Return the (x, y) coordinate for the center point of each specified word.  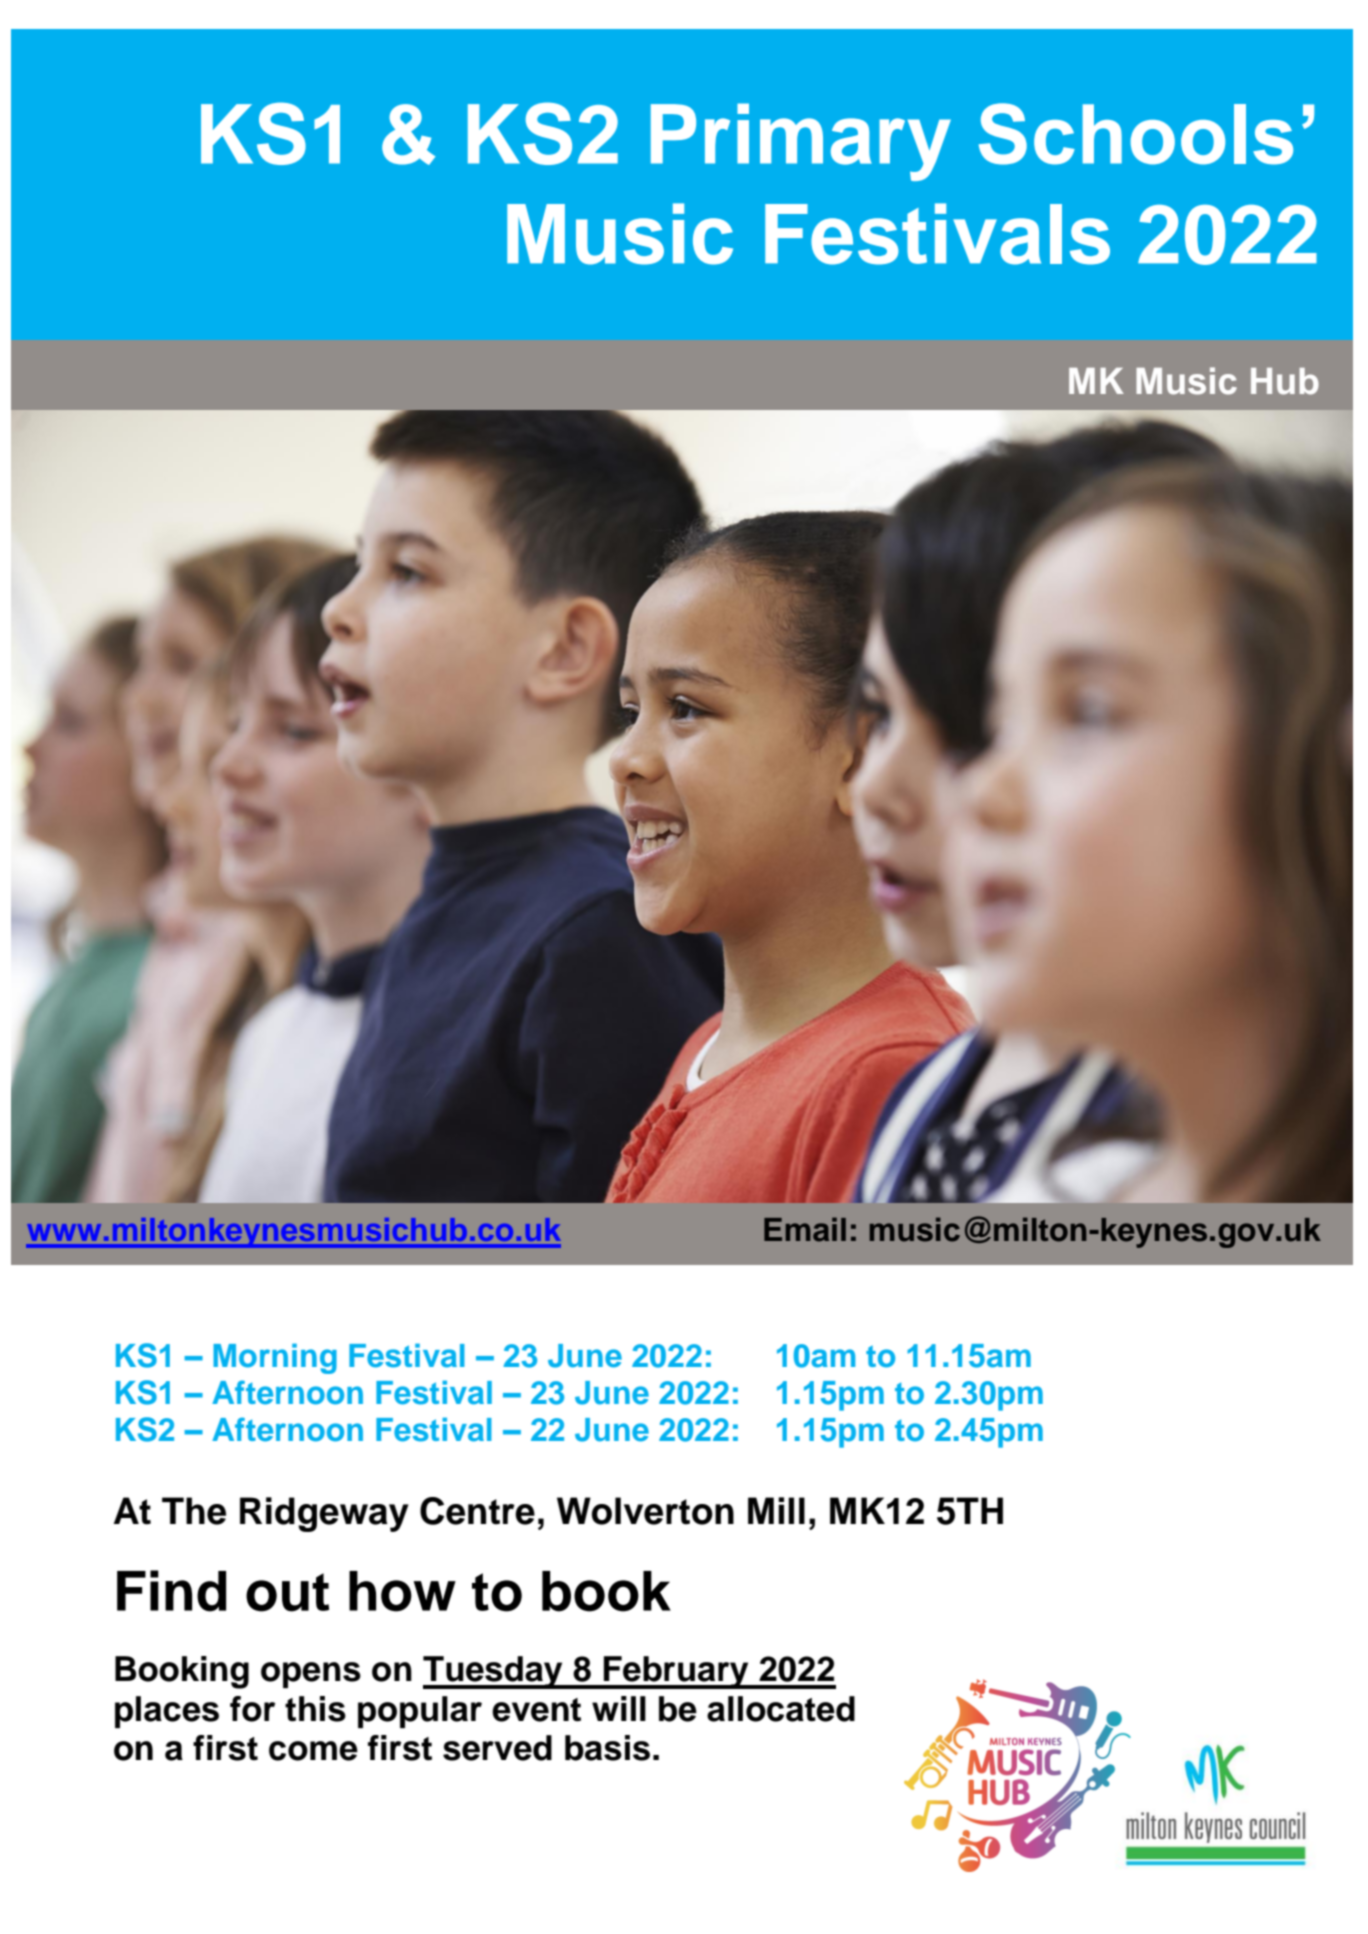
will (619, 1708)
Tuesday (494, 1672)
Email (805, 1229)
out (287, 1592)
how (402, 1591)
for (252, 1709)
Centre (477, 1511)
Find (171, 1591)
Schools (1136, 134)
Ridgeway (324, 1514)
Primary (801, 142)
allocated (781, 1709)
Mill (776, 1510)
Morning (275, 1358)
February (676, 1672)
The (194, 1511)
